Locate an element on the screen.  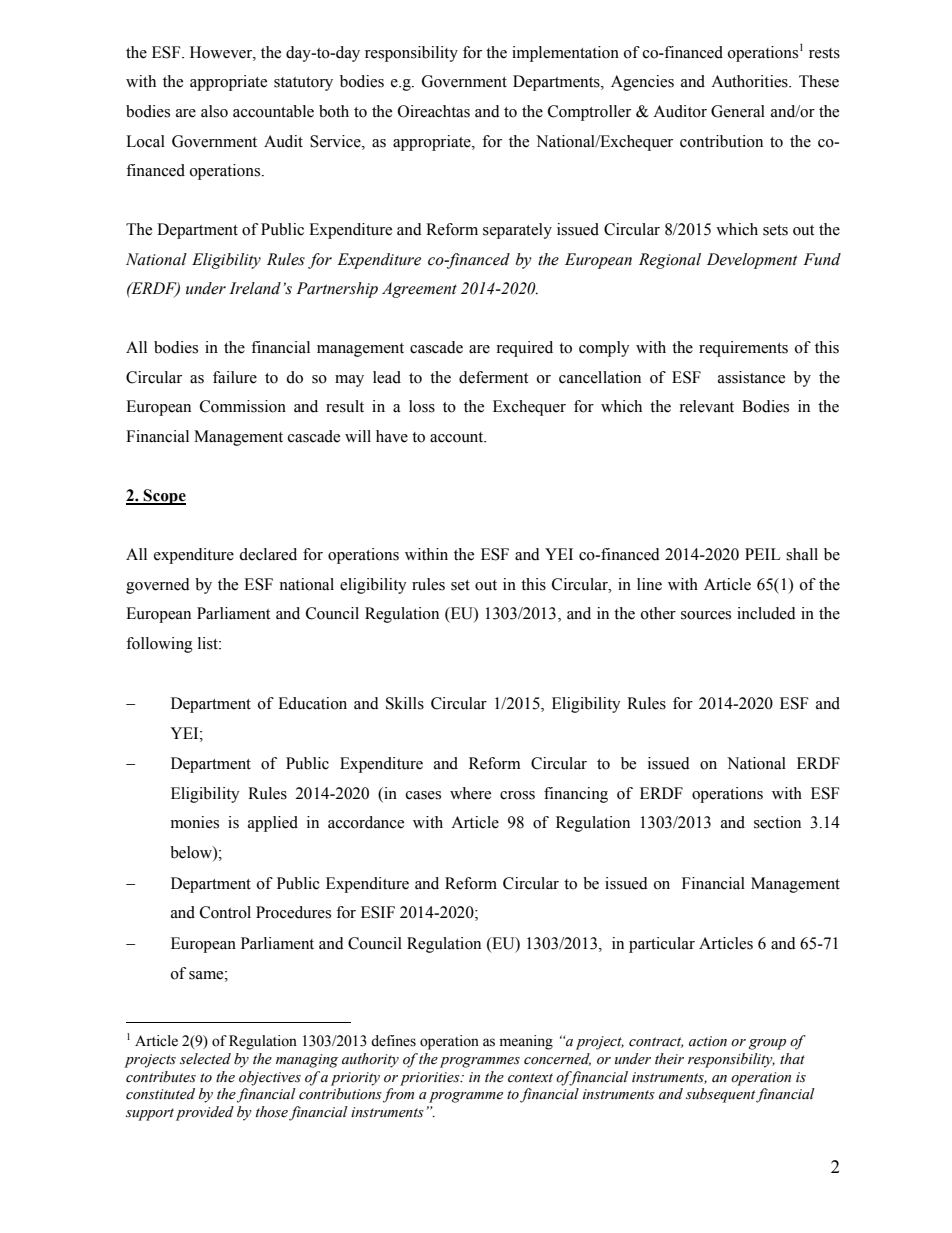
line is located at coordinates (649, 584).
